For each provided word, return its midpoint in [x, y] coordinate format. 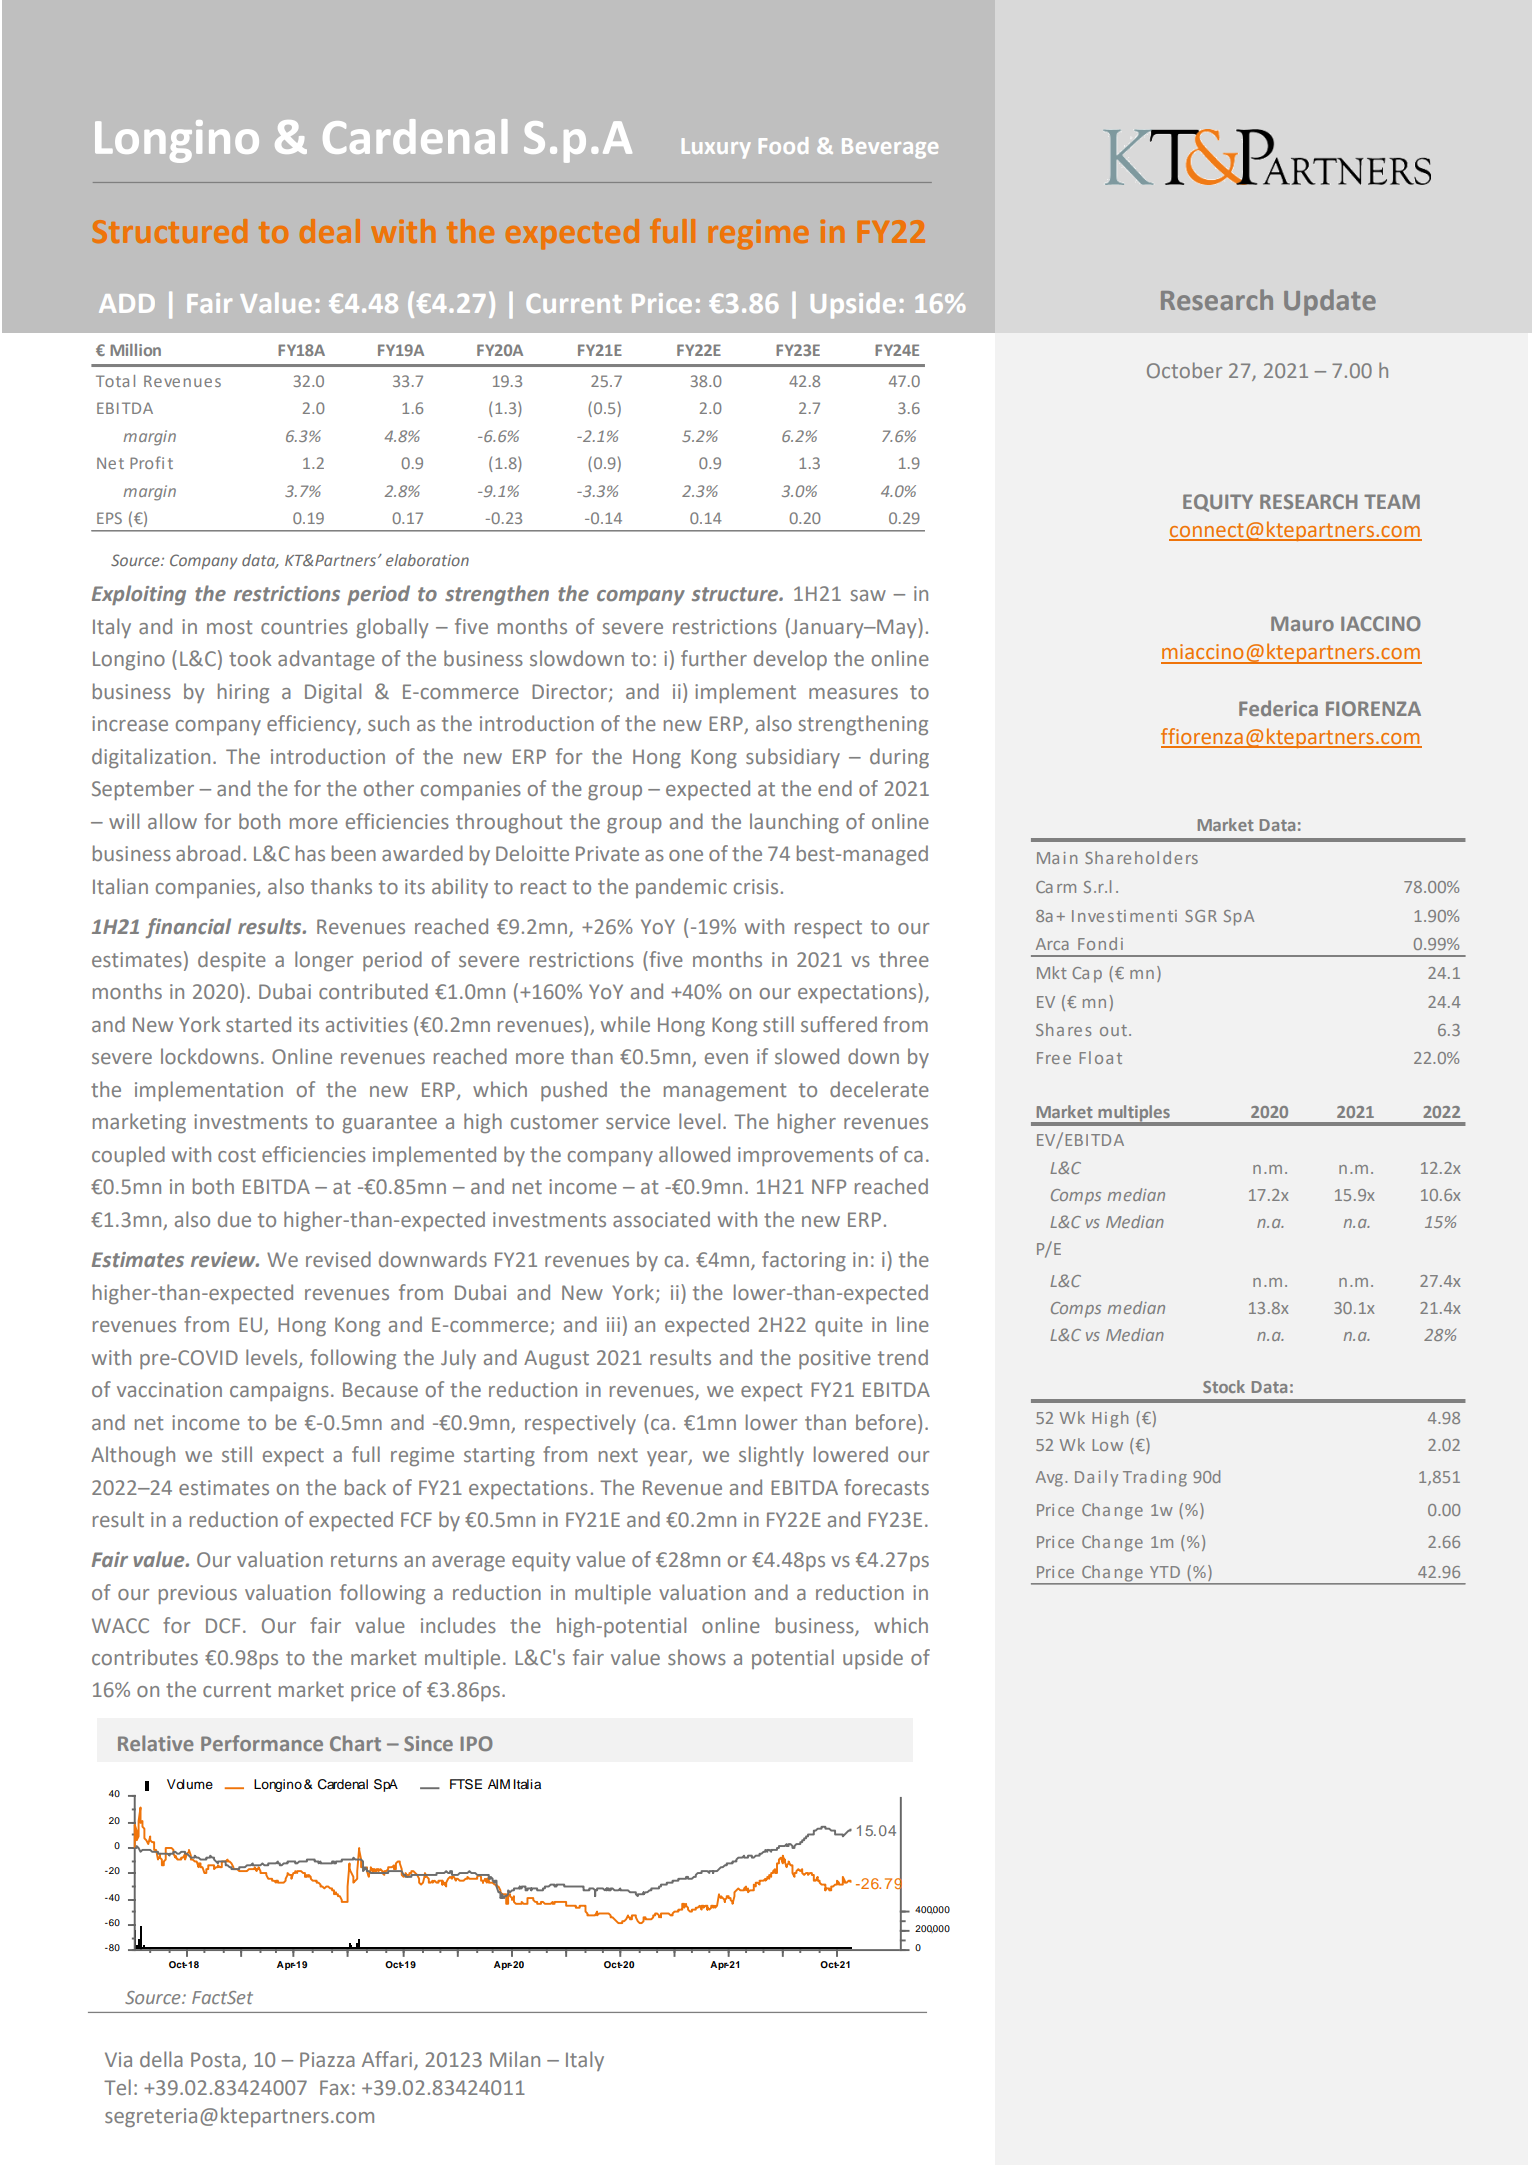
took [250, 658]
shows [697, 1657]
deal [329, 231]
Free [1054, 1058]
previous [198, 1594]
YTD [1165, 1572]
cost [237, 1155]
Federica [1278, 708]
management [725, 1092]
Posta [215, 2059]
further [714, 658]
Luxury [716, 148]
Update [1330, 302]
